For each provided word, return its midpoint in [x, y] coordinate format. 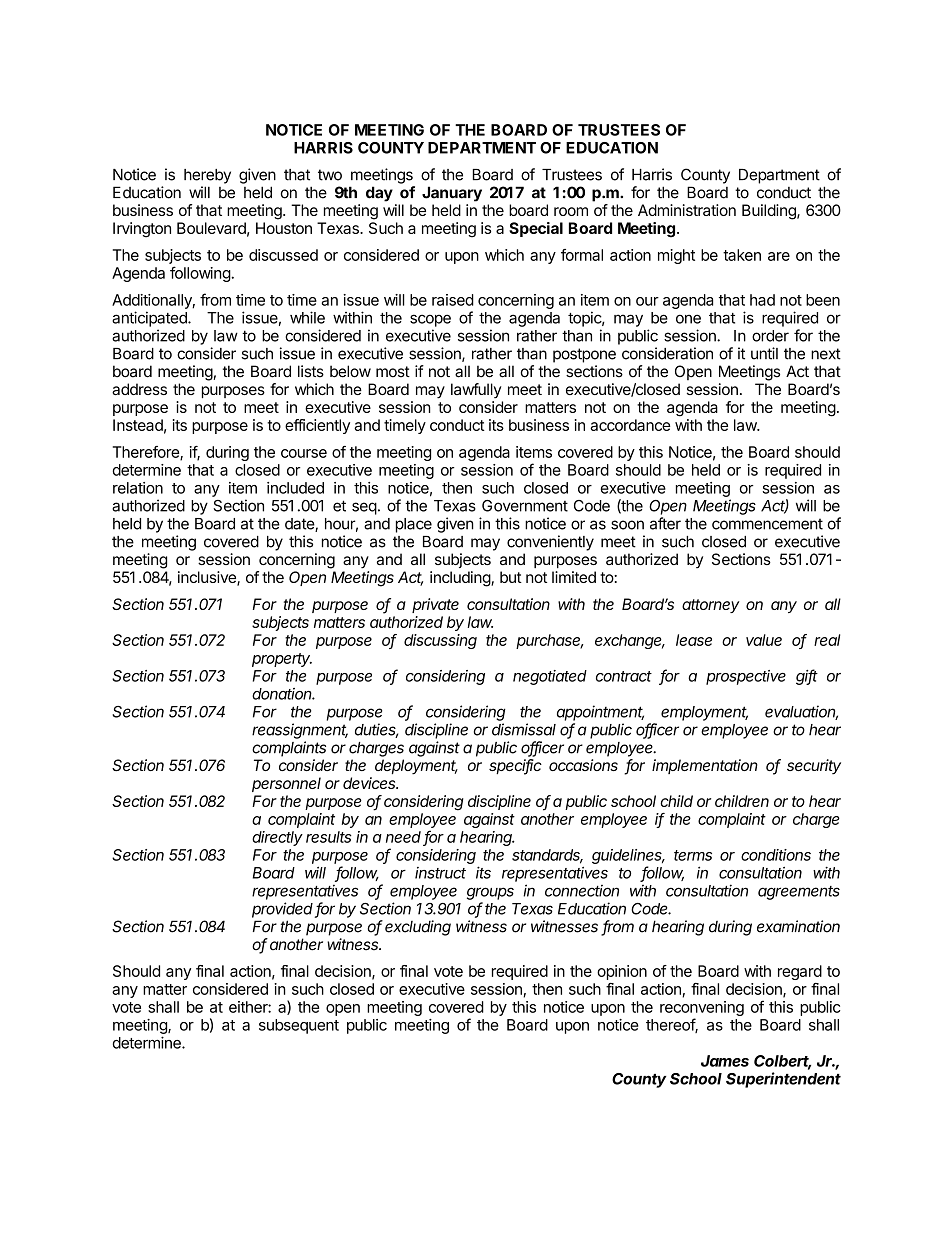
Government [525, 506]
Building [770, 212]
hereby [207, 176]
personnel [286, 784]
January [452, 194]
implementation [705, 766]
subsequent [299, 1026]
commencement [767, 524]
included [295, 488]
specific [515, 767]
